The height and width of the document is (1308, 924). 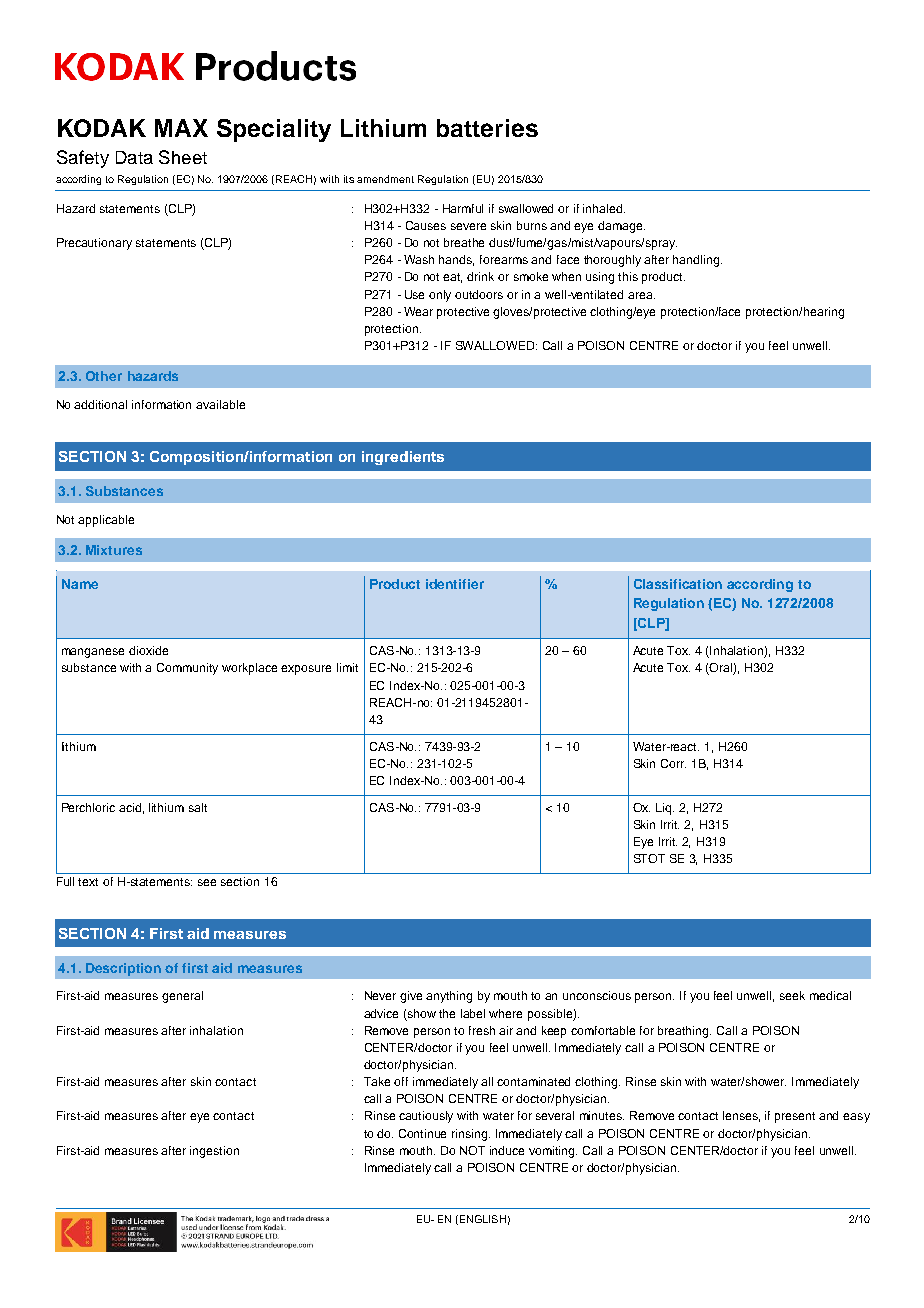 I want to click on Sheet, so click(x=183, y=157).
